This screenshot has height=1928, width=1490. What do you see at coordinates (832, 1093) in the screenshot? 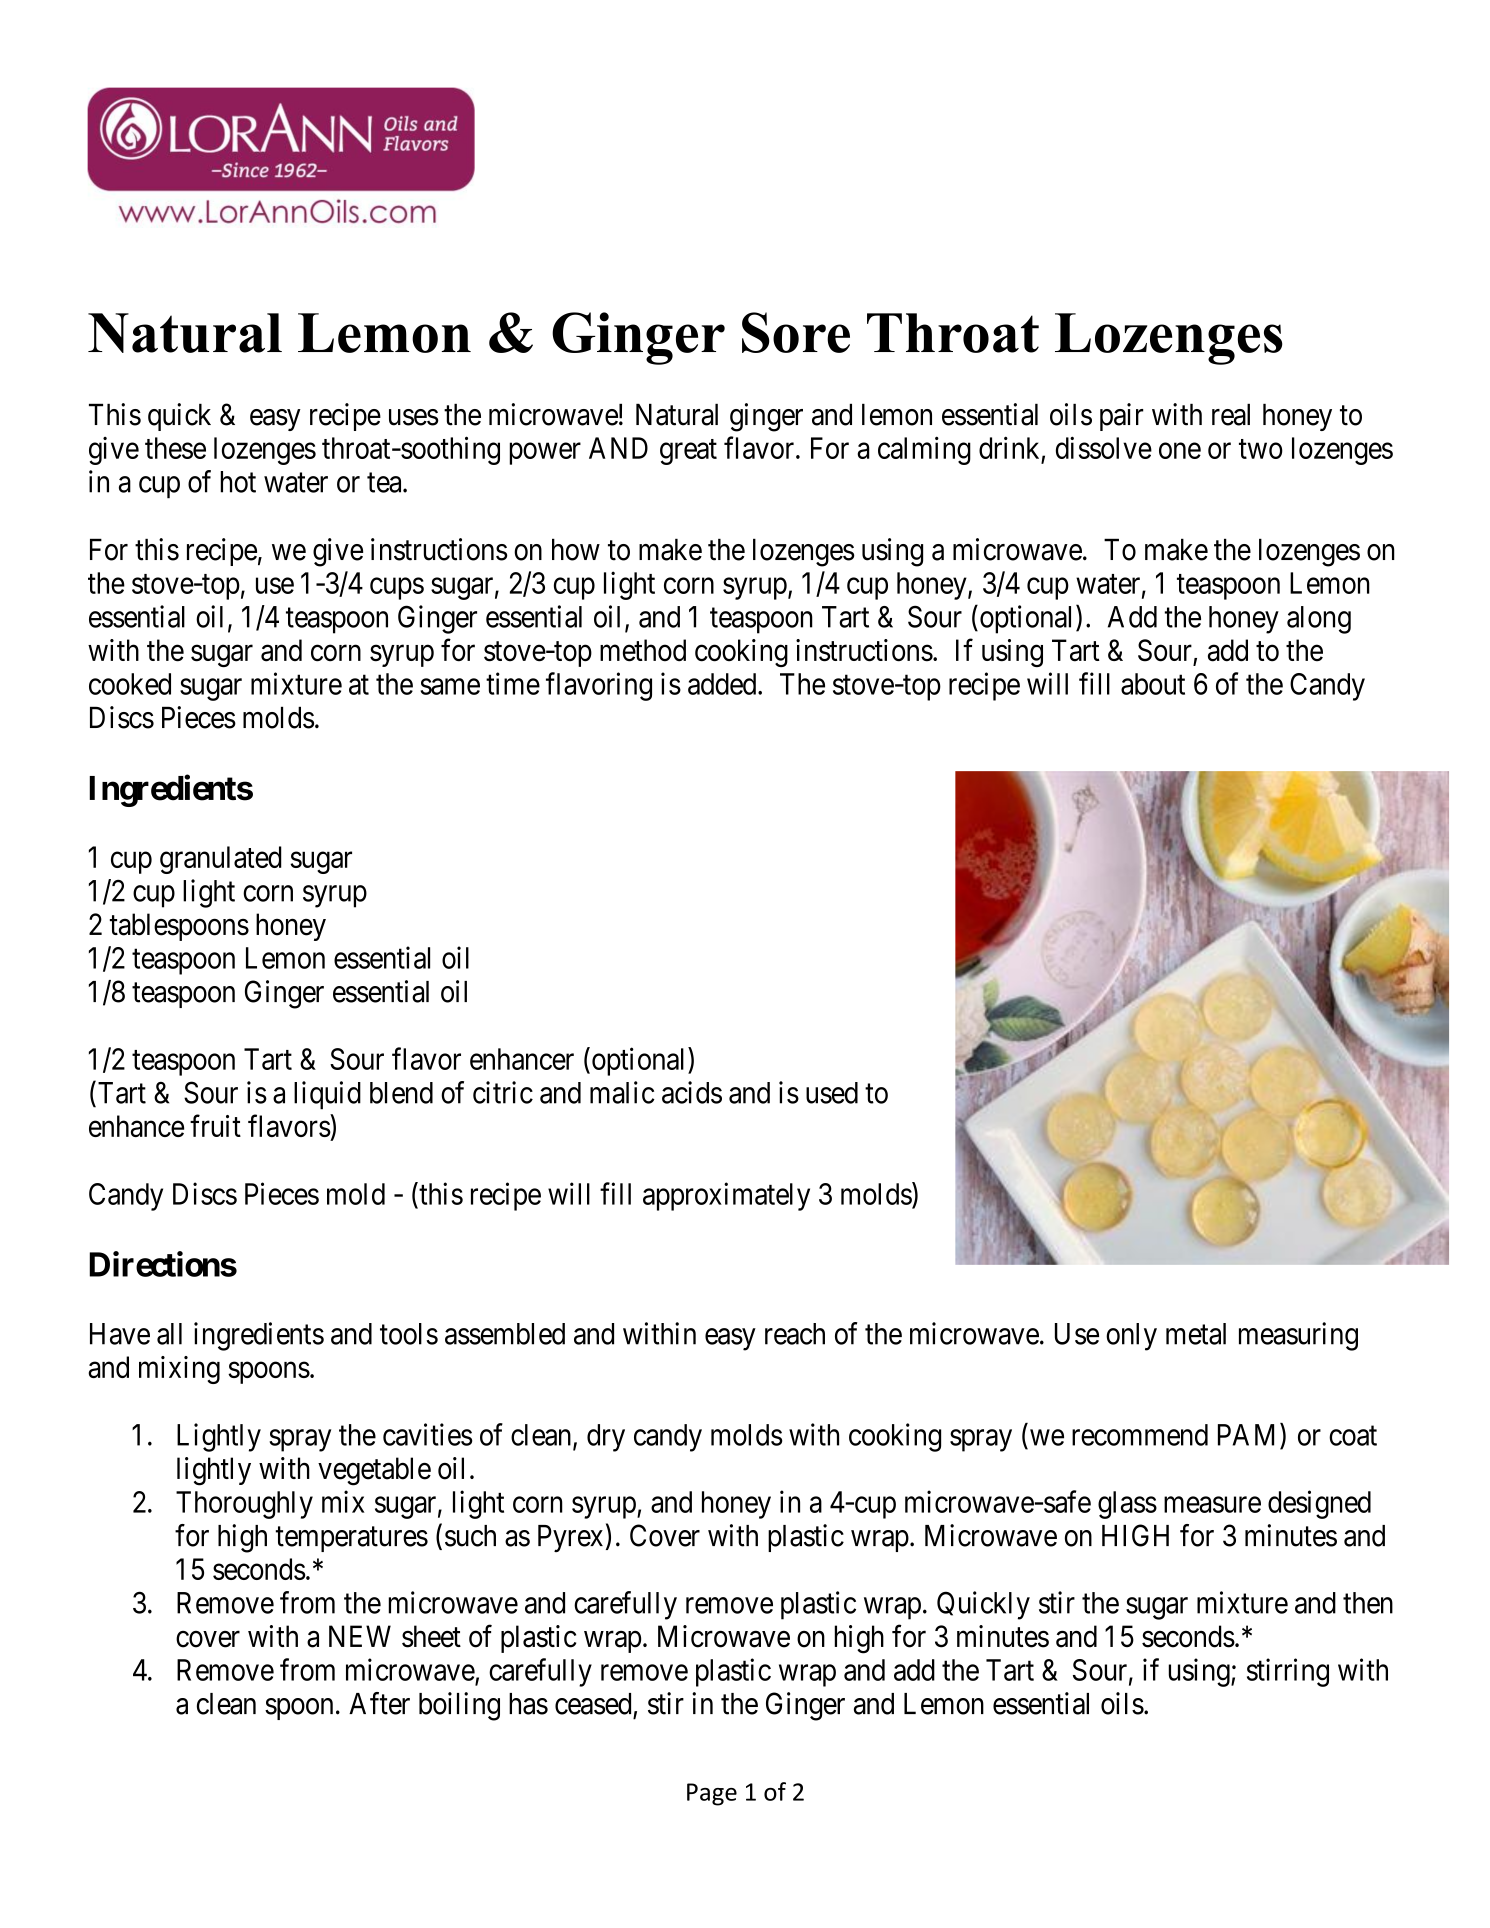
I see `used` at bounding box center [832, 1093].
